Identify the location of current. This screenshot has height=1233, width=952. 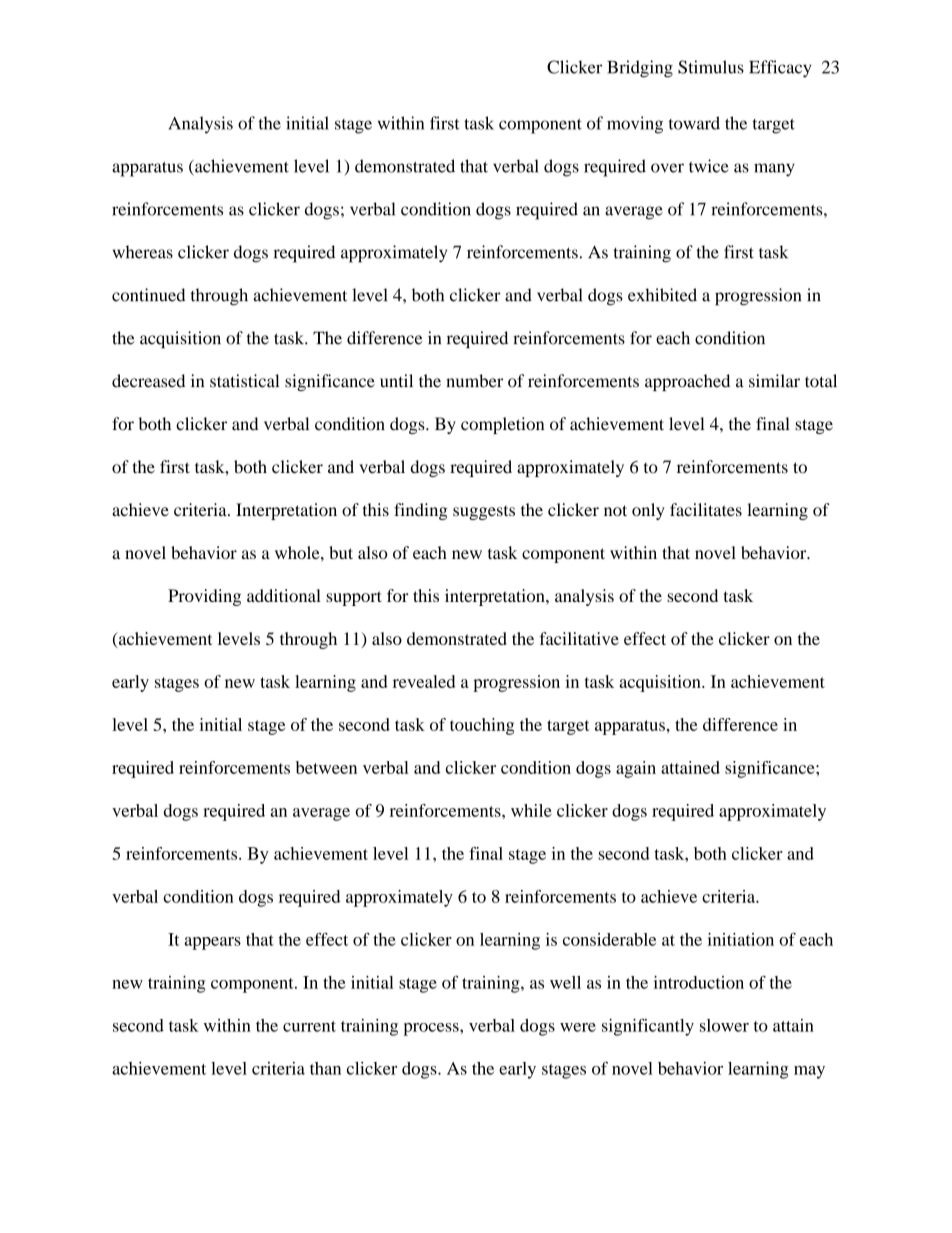
(309, 1026).
